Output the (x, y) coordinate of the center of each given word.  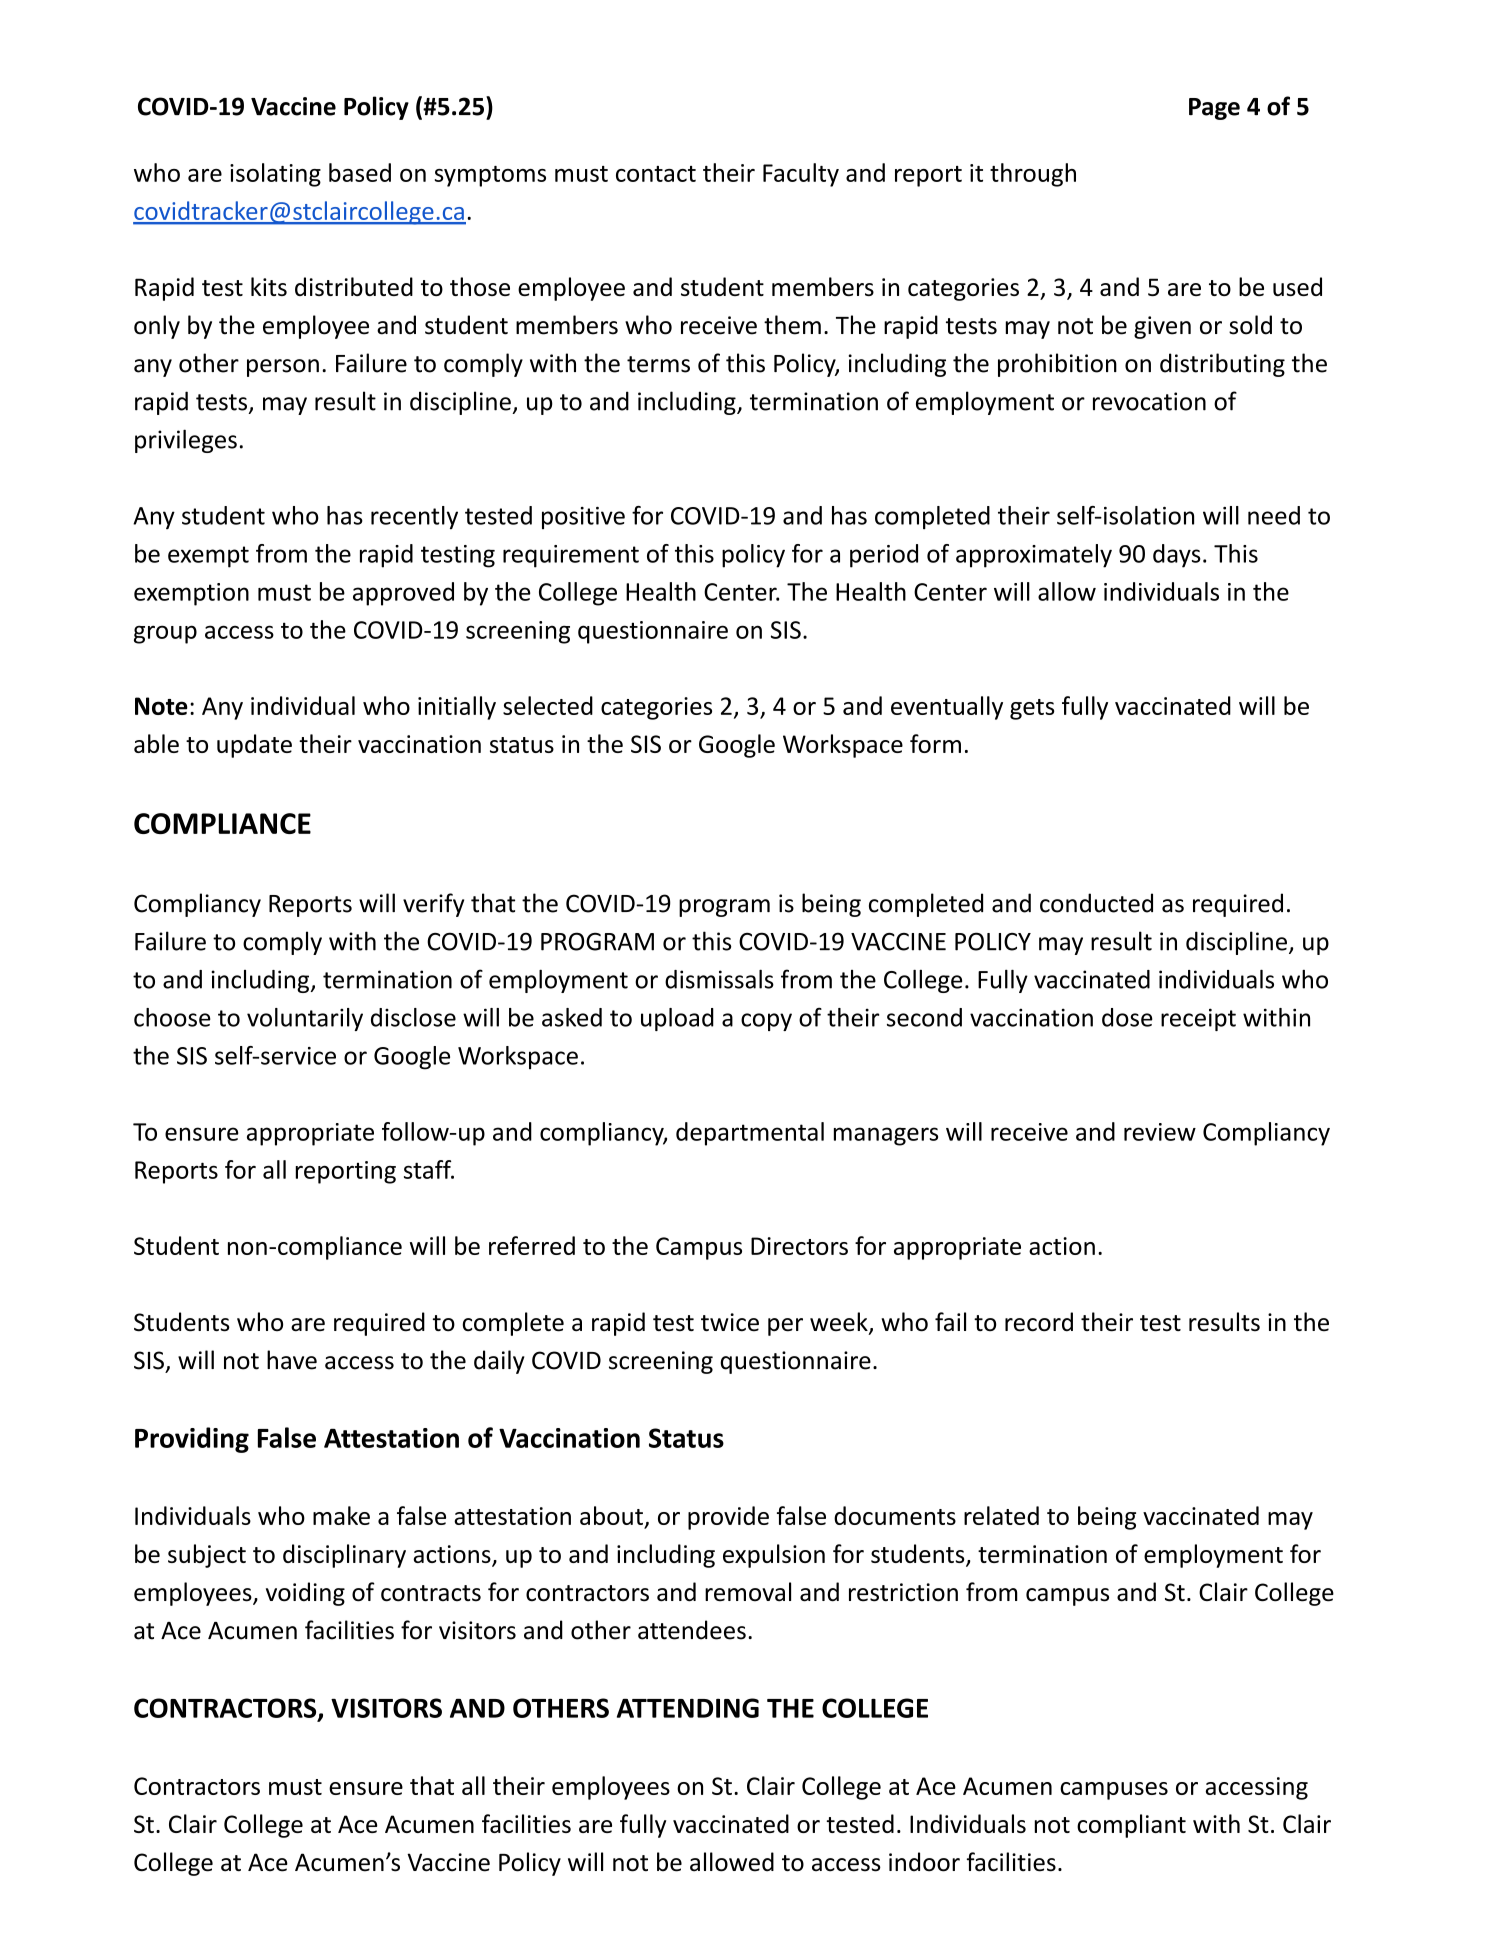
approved (403, 594)
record (1039, 1322)
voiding (305, 1594)
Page (1214, 109)
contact (656, 174)
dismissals (719, 979)
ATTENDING (688, 1708)
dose (1127, 1017)
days (1177, 556)
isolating (275, 175)
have (292, 1360)
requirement (571, 556)
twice (730, 1322)
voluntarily (305, 1019)
